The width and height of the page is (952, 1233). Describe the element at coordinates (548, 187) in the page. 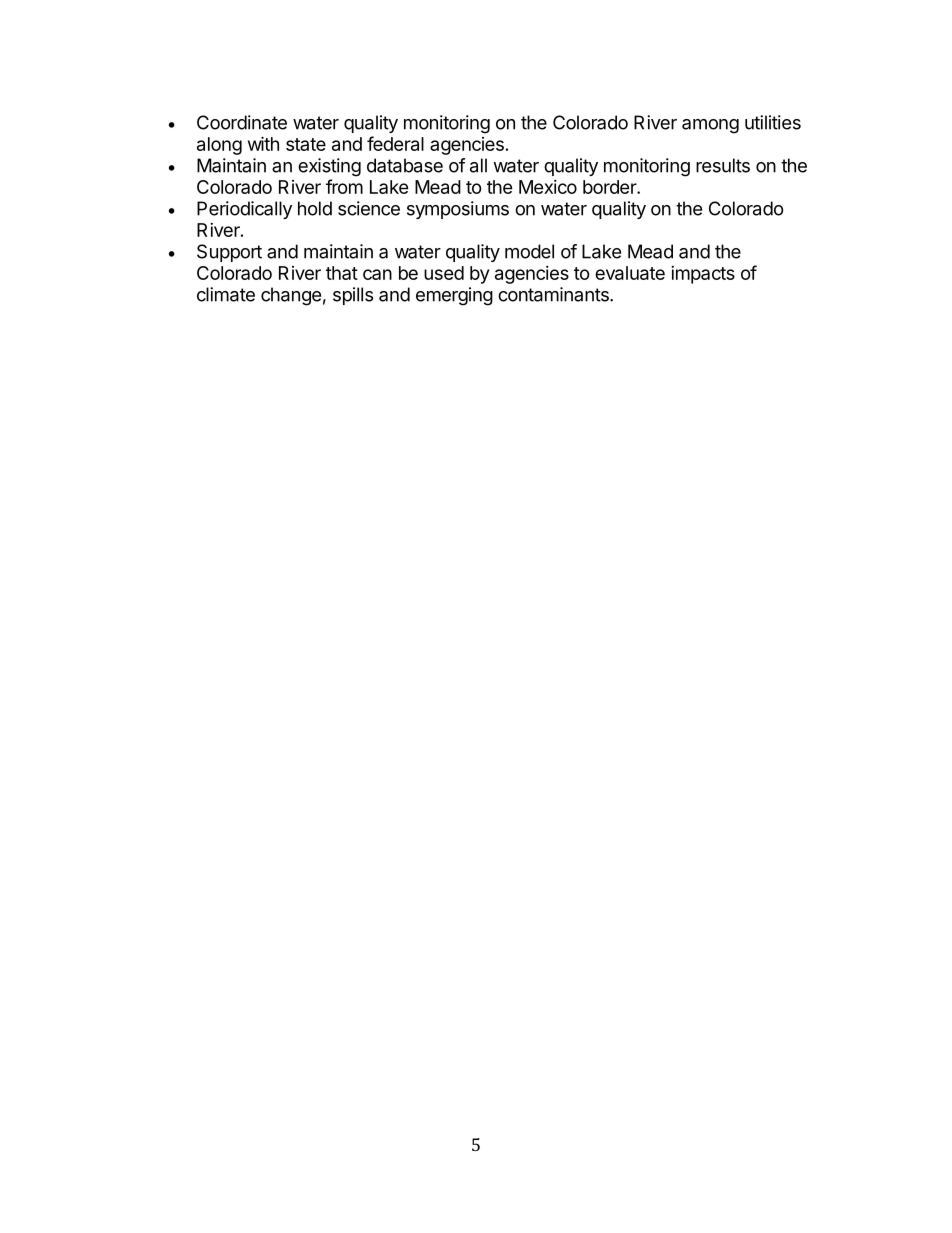

I see `Mexico` at that location.
